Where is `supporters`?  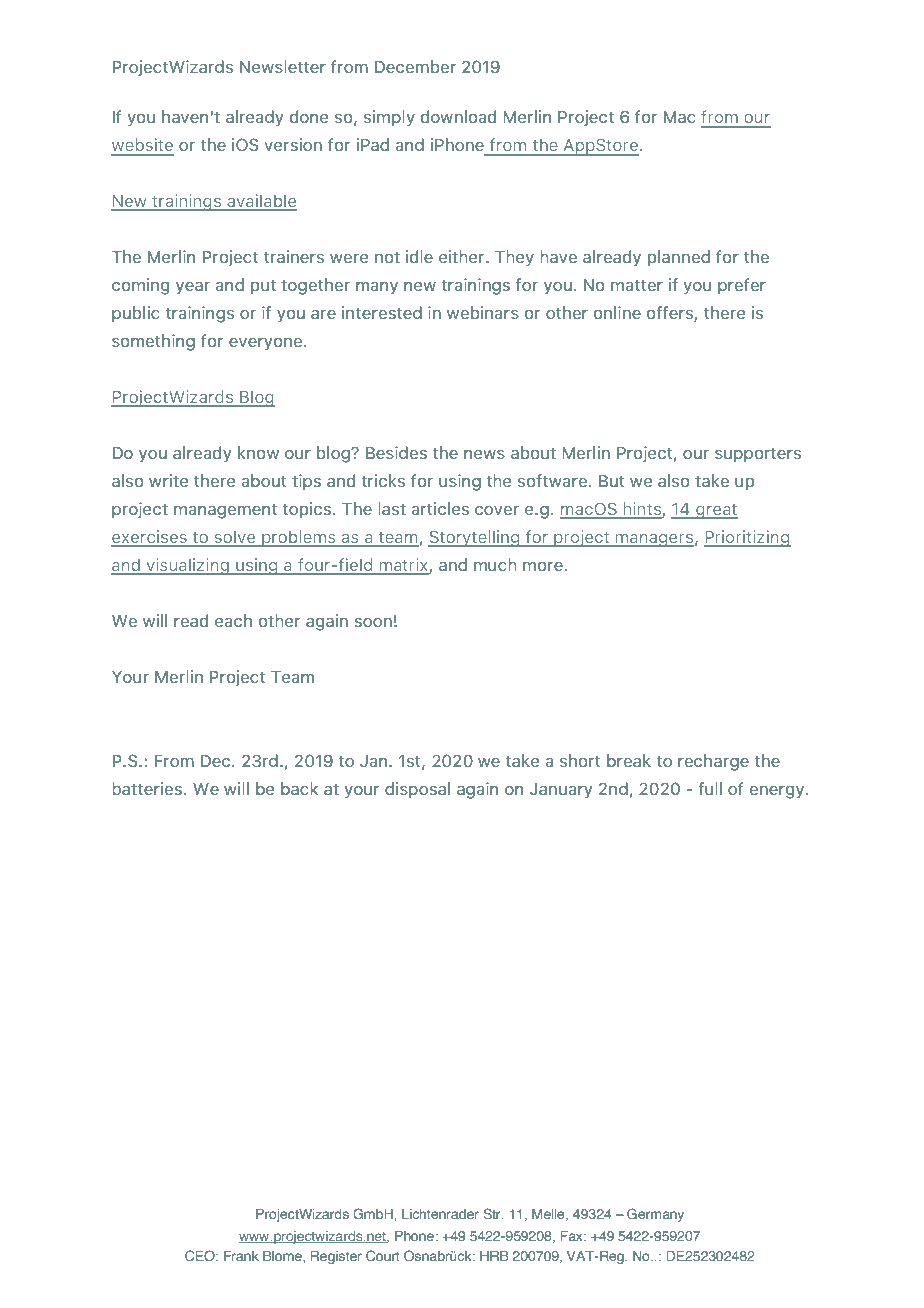
supporters is located at coordinates (758, 454).
